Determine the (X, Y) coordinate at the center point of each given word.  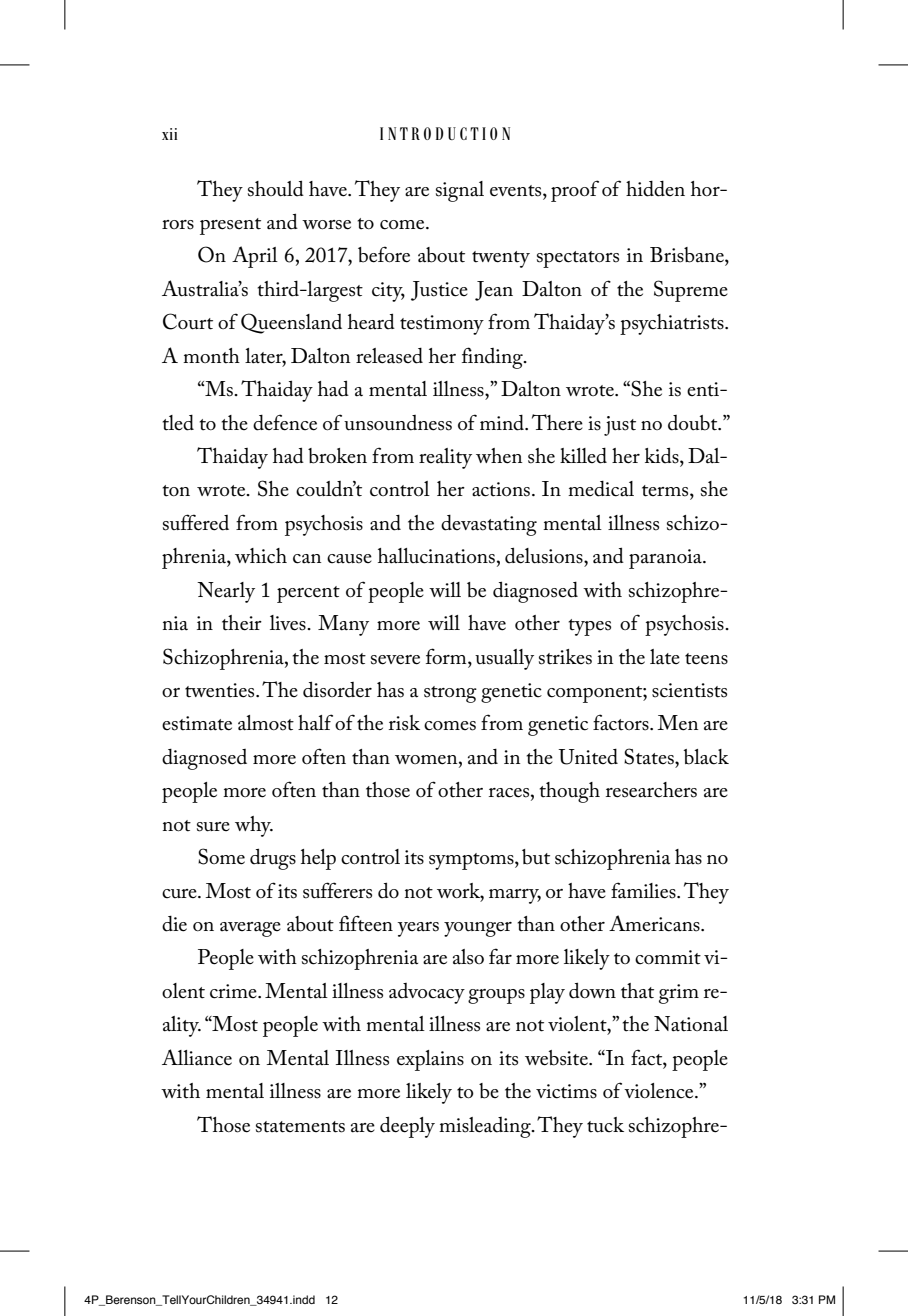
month (211, 356)
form (447, 656)
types (589, 627)
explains (430, 1060)
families (644, 890)
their (242, 623)
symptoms (472, 861)
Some (221, 856)
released (389, 356)
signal (460, 191)
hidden (655, 189)
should (276, 188)
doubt (694, 423)
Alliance (197, 1057)
